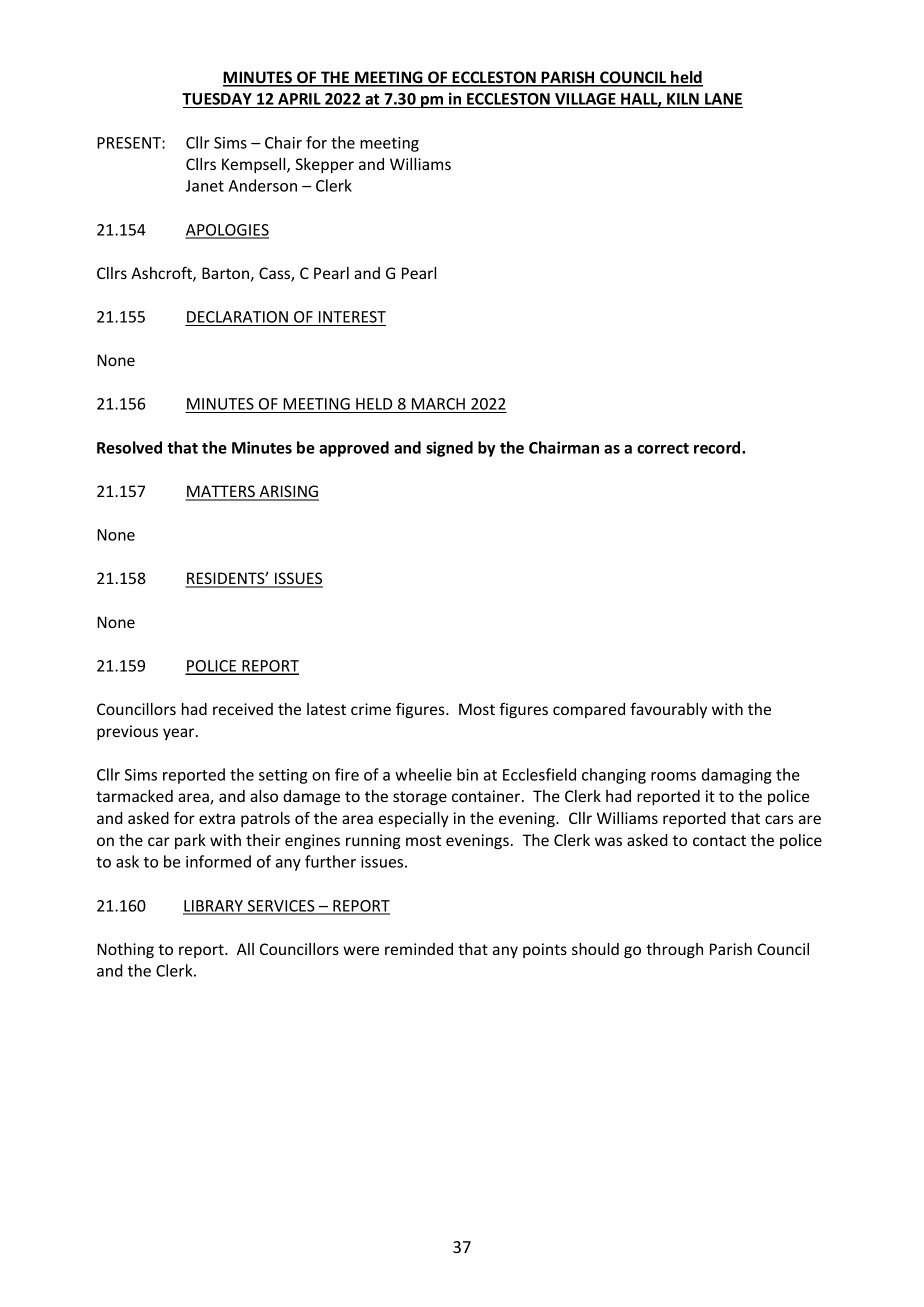 This image has height=1307, width=924. Describe the element at coordinates (221, 492) in the image. I see `MATTERS` at that location.
